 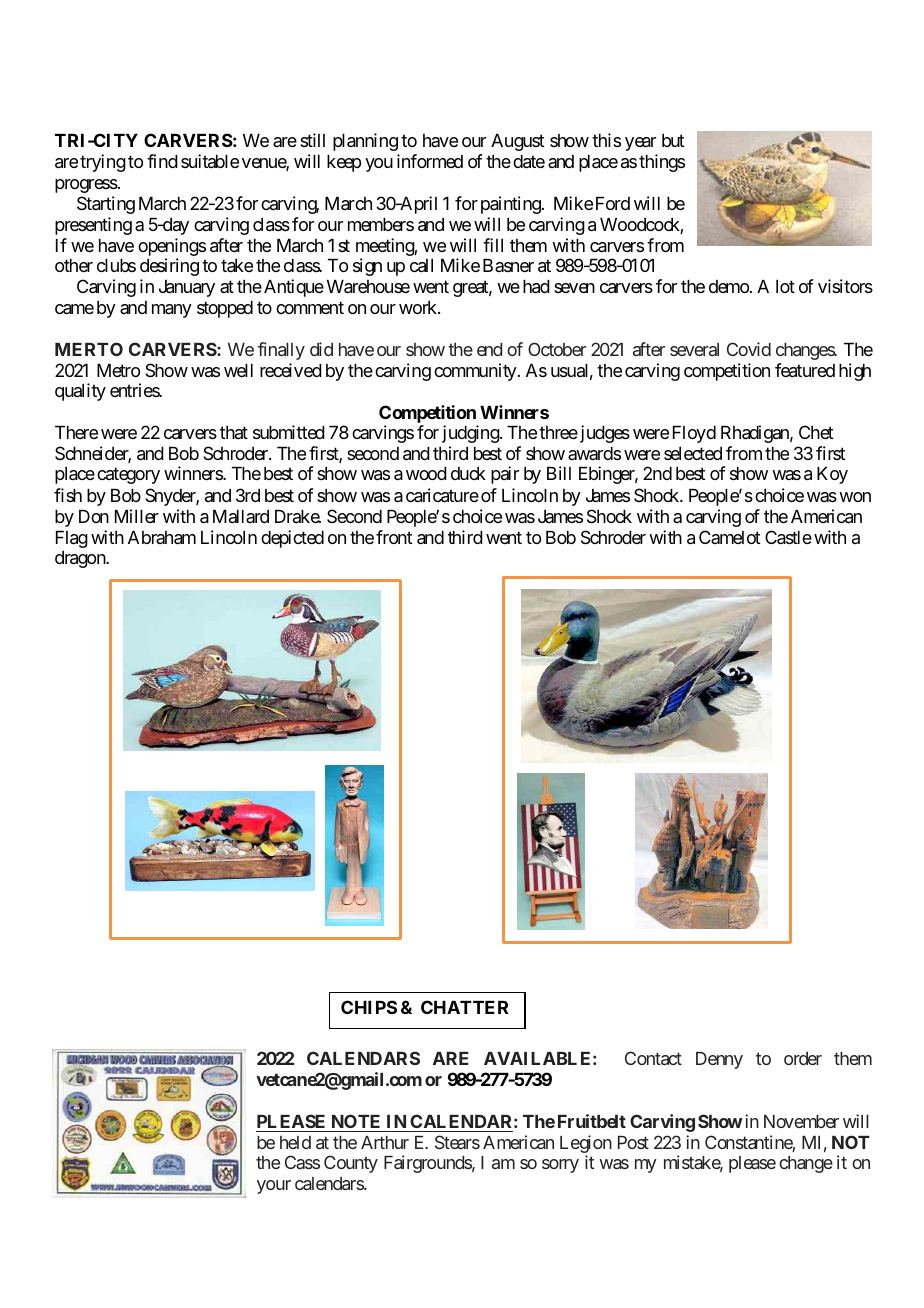 What do you see at coordinates (855, 497) in the image?
I see `won` at bounding box center [855, 497].
